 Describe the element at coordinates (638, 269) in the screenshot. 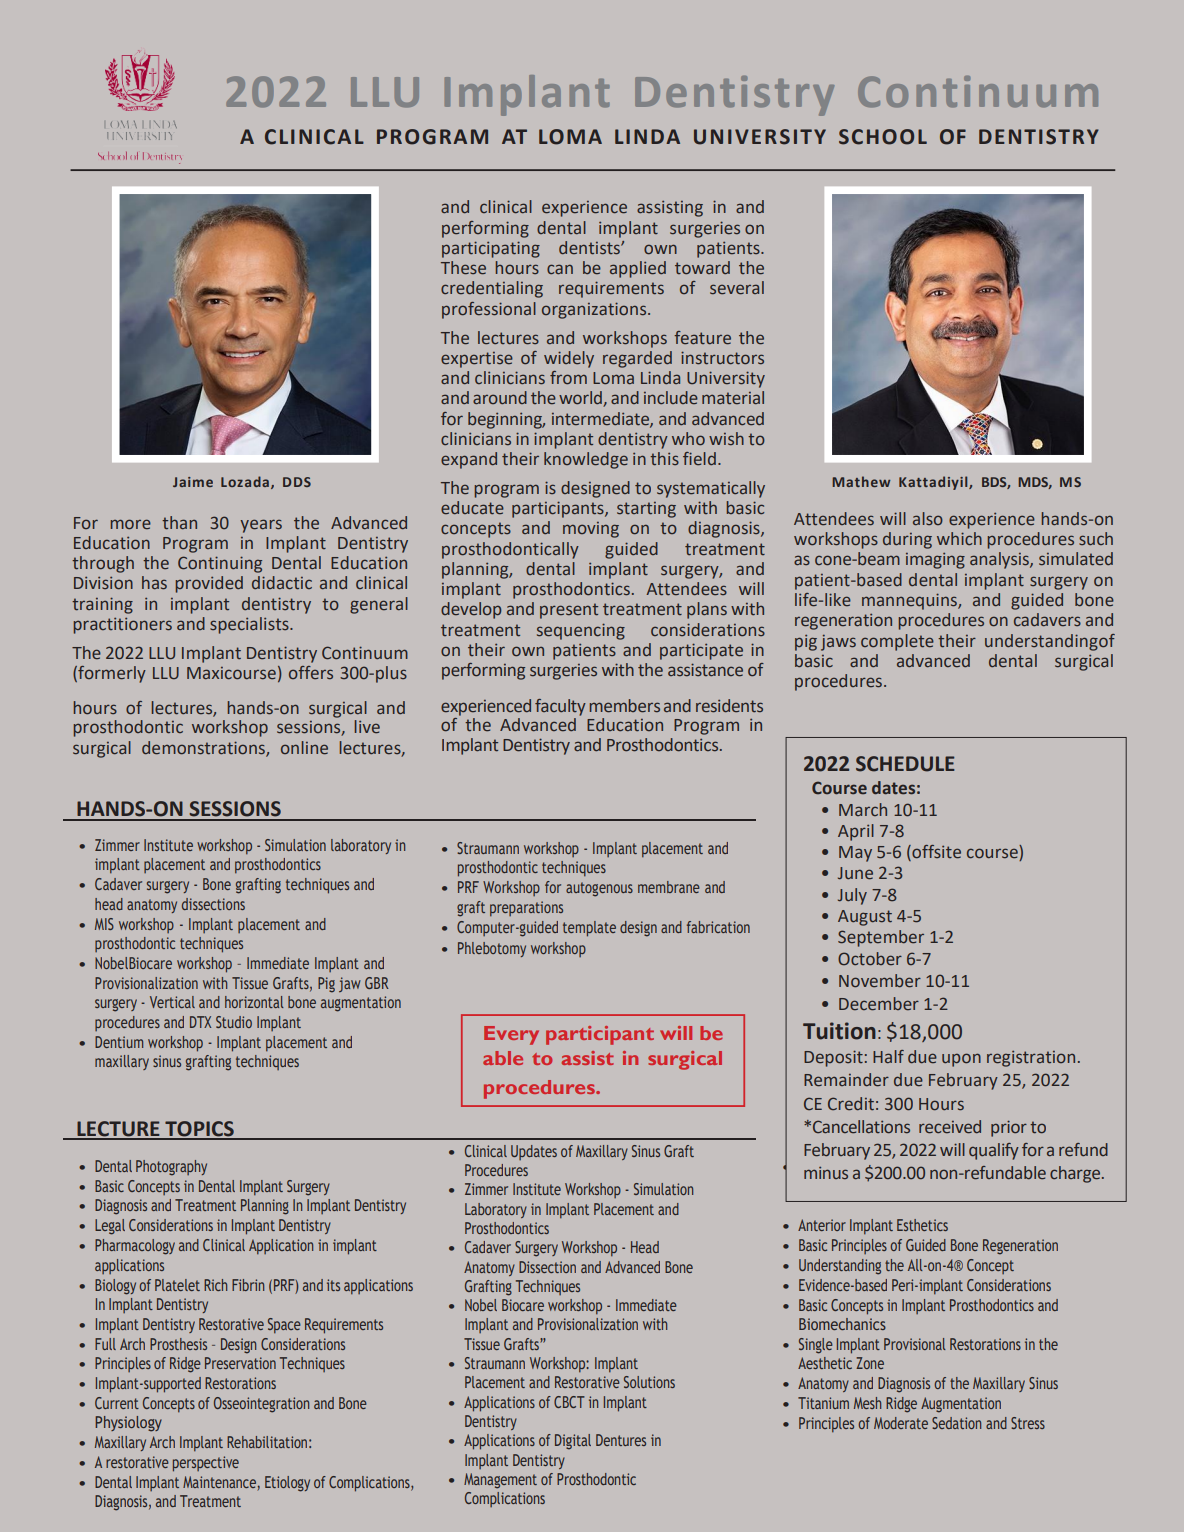

I see `applied` at that location.
